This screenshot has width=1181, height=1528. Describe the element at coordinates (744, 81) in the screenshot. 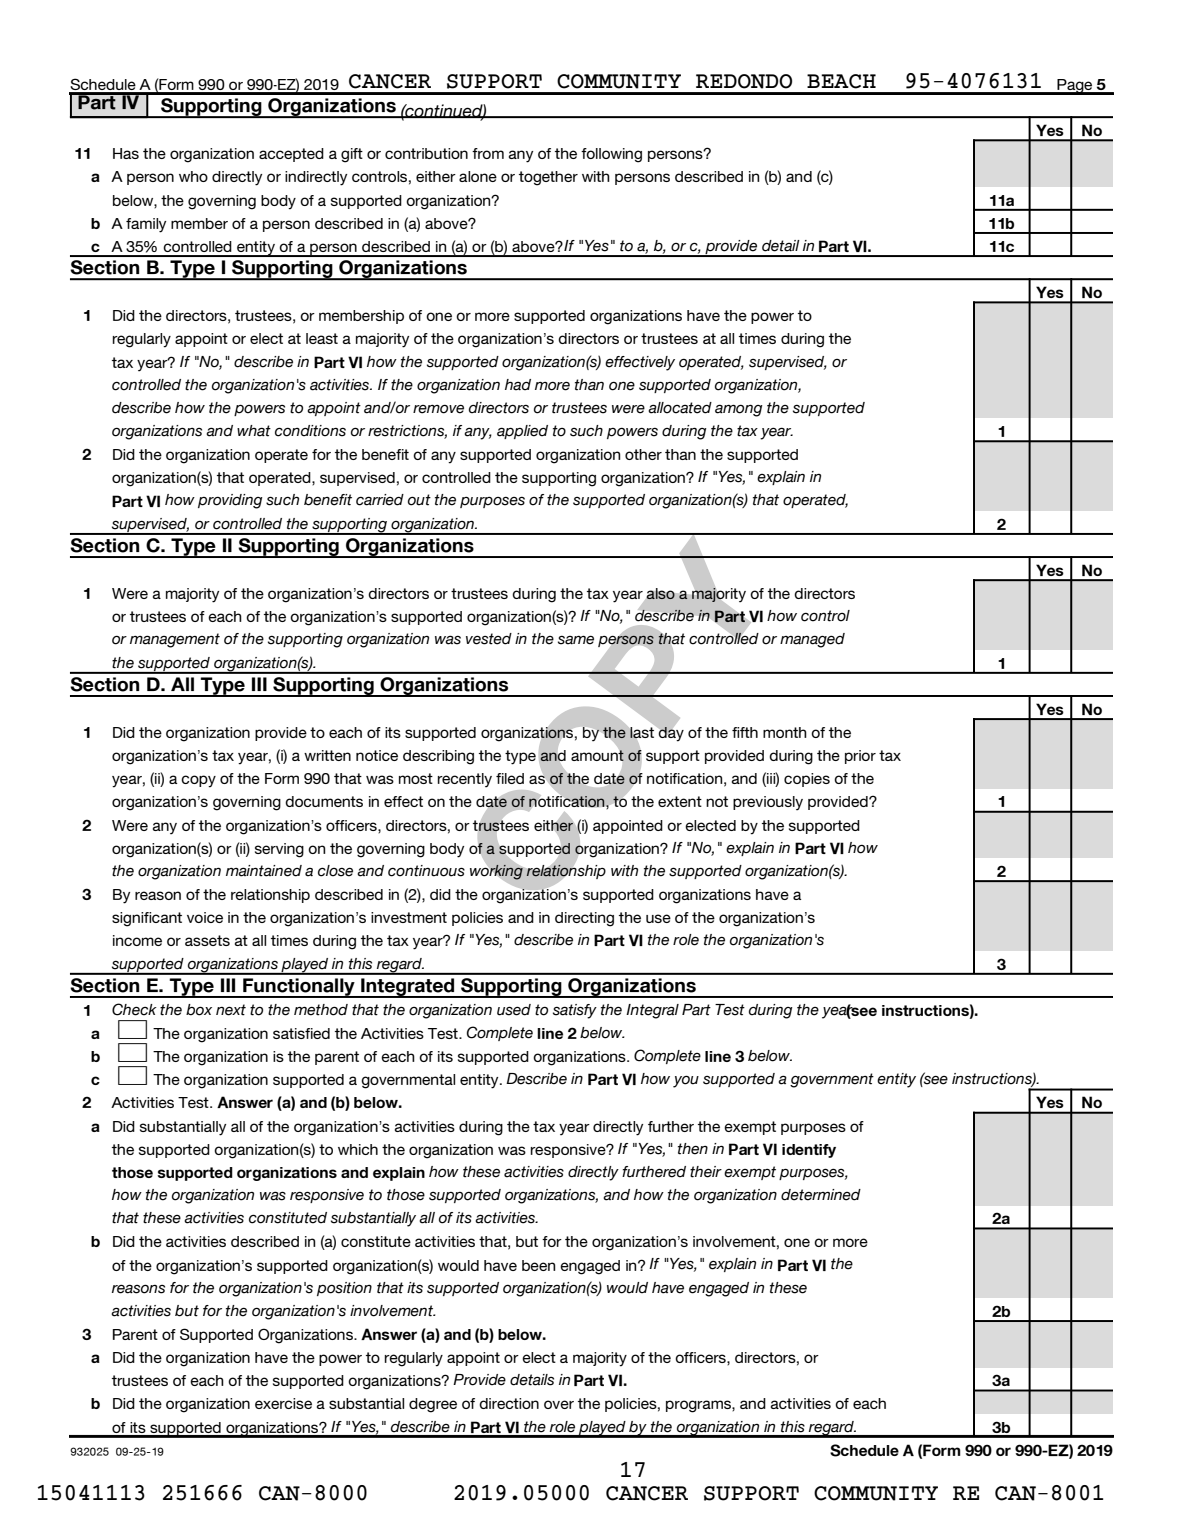

I see `REDONDO` at that location.
